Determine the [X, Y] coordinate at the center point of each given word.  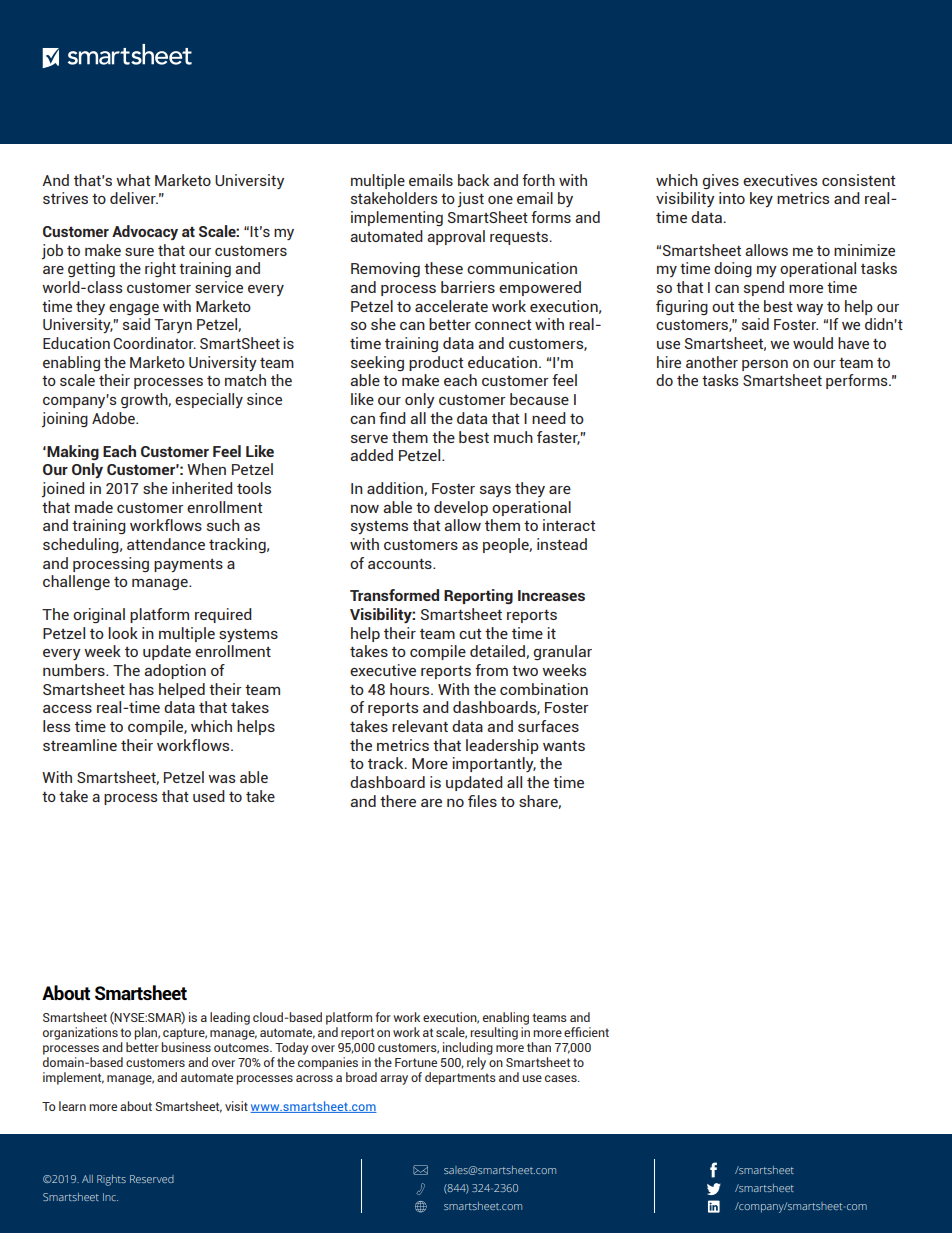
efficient [586, 1032]
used [209, 796]
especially [209, 400]
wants [564, 745]
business [186, 1047]
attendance [166, 544]
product [436, 363]
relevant [420, 726]
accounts [401, 563]
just [471, 199]
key [761, 199]
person [765, 365]
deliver [134, 198]
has [141, 689]
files [482, 801]
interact [569, 525]
